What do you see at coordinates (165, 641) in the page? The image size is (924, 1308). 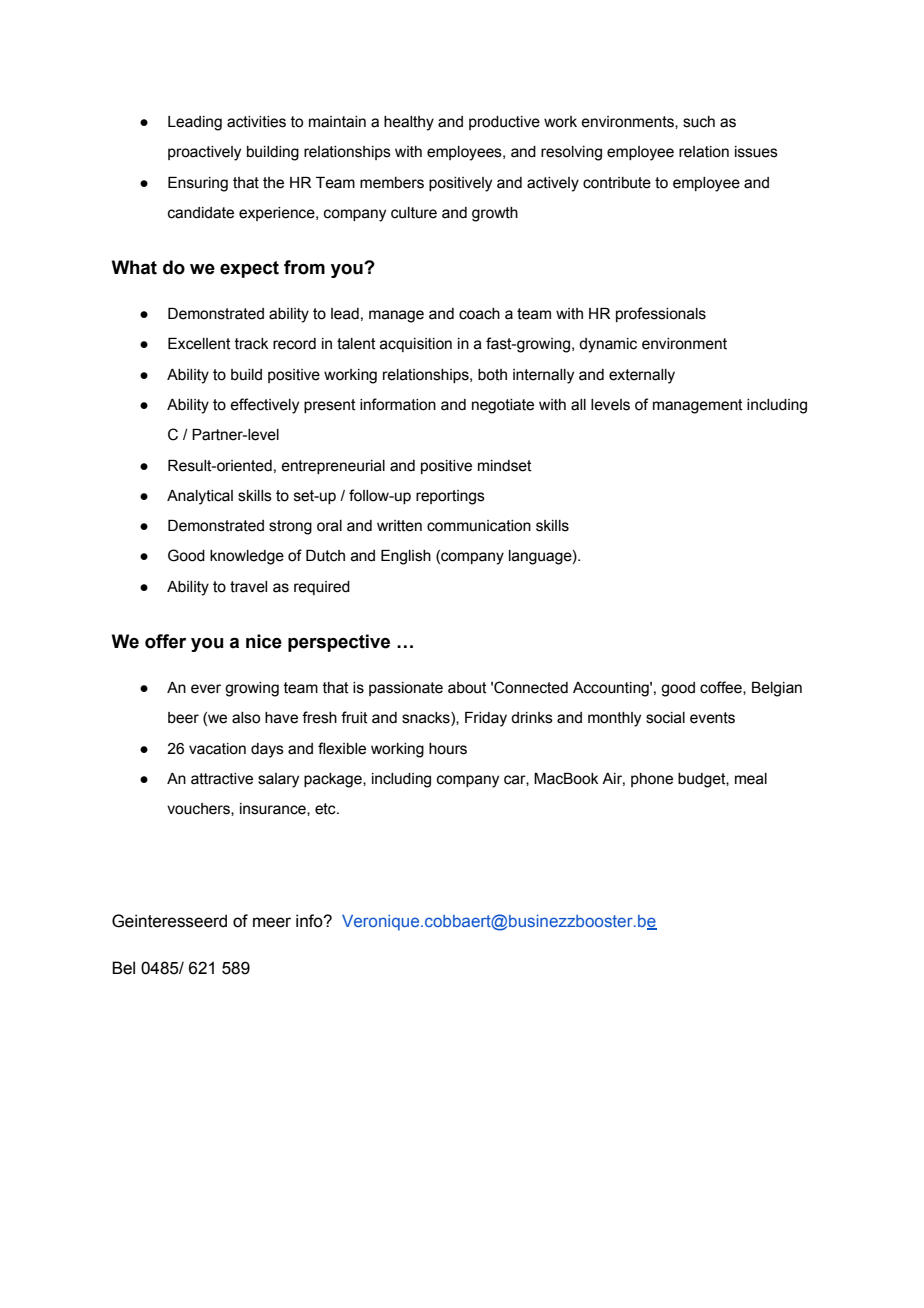 I see `offer` at bounding box center [165, 641].
